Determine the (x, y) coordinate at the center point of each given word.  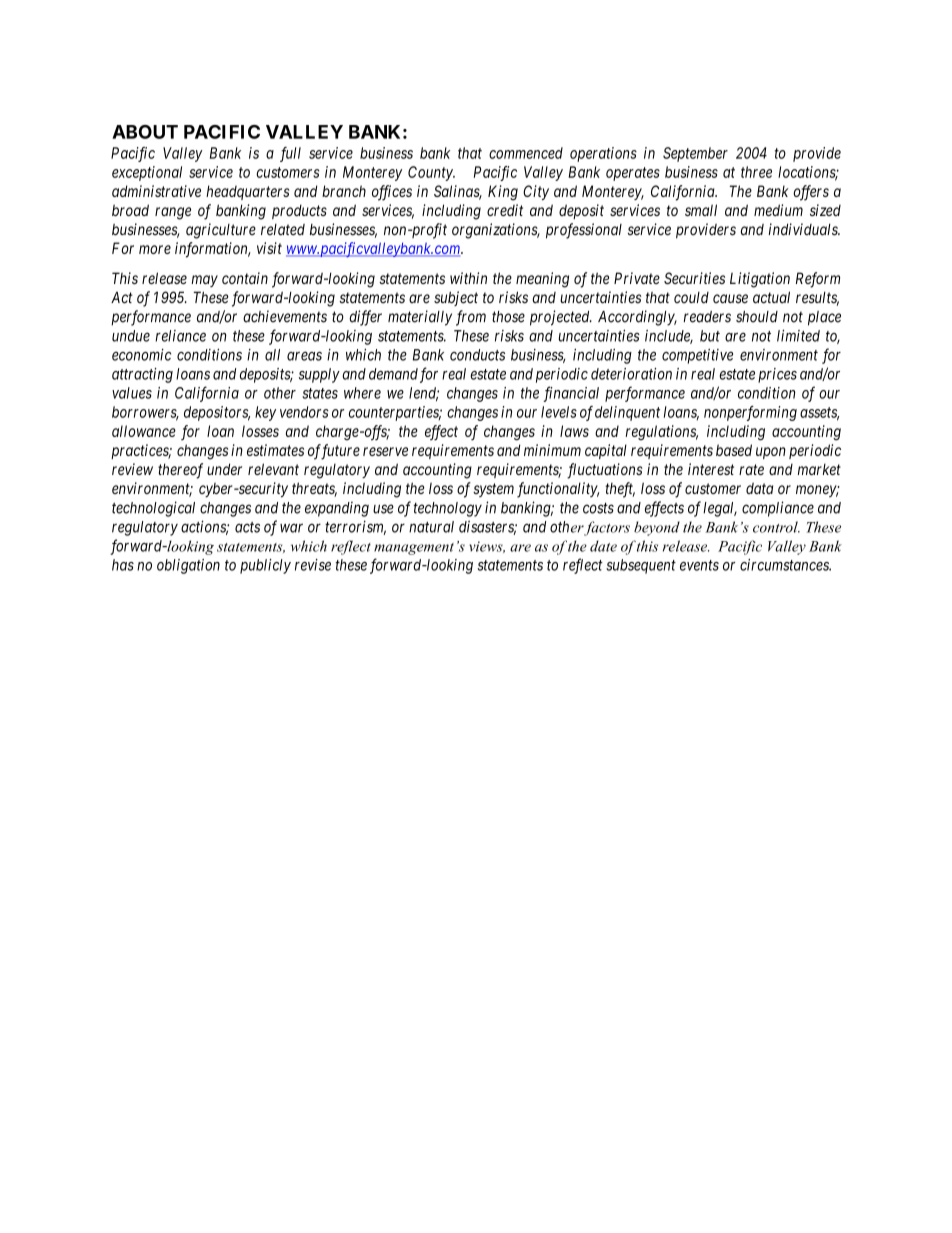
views (487, 547)
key (265, 413)
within (468, 278)
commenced (526, 153)
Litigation (760, 280)
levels (559, 412)
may (204, 281)
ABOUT (145, 132)
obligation (188, 566)
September (695, 154)
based (734, 450)
